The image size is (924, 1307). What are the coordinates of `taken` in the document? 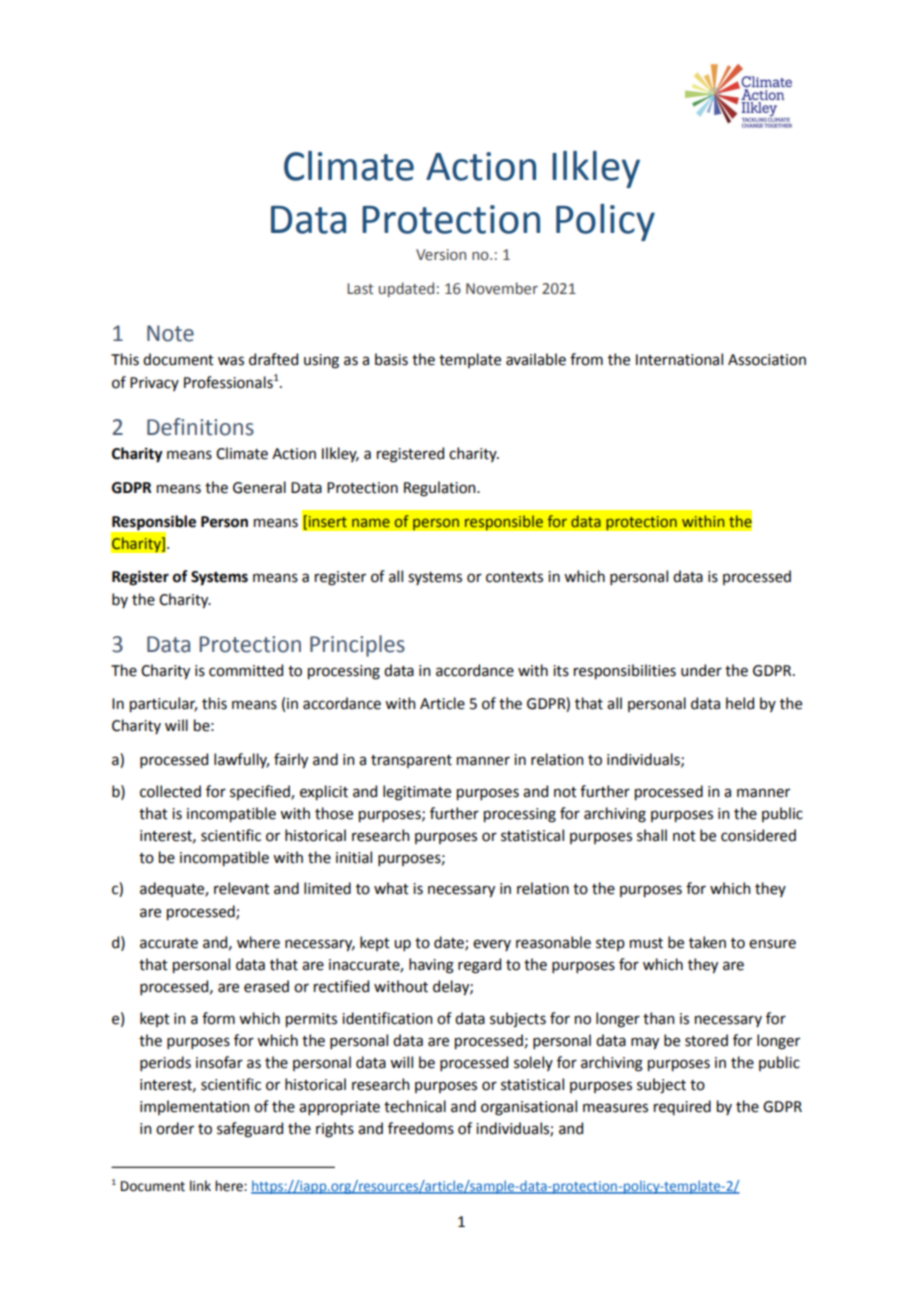 It's located at (707, 942).
